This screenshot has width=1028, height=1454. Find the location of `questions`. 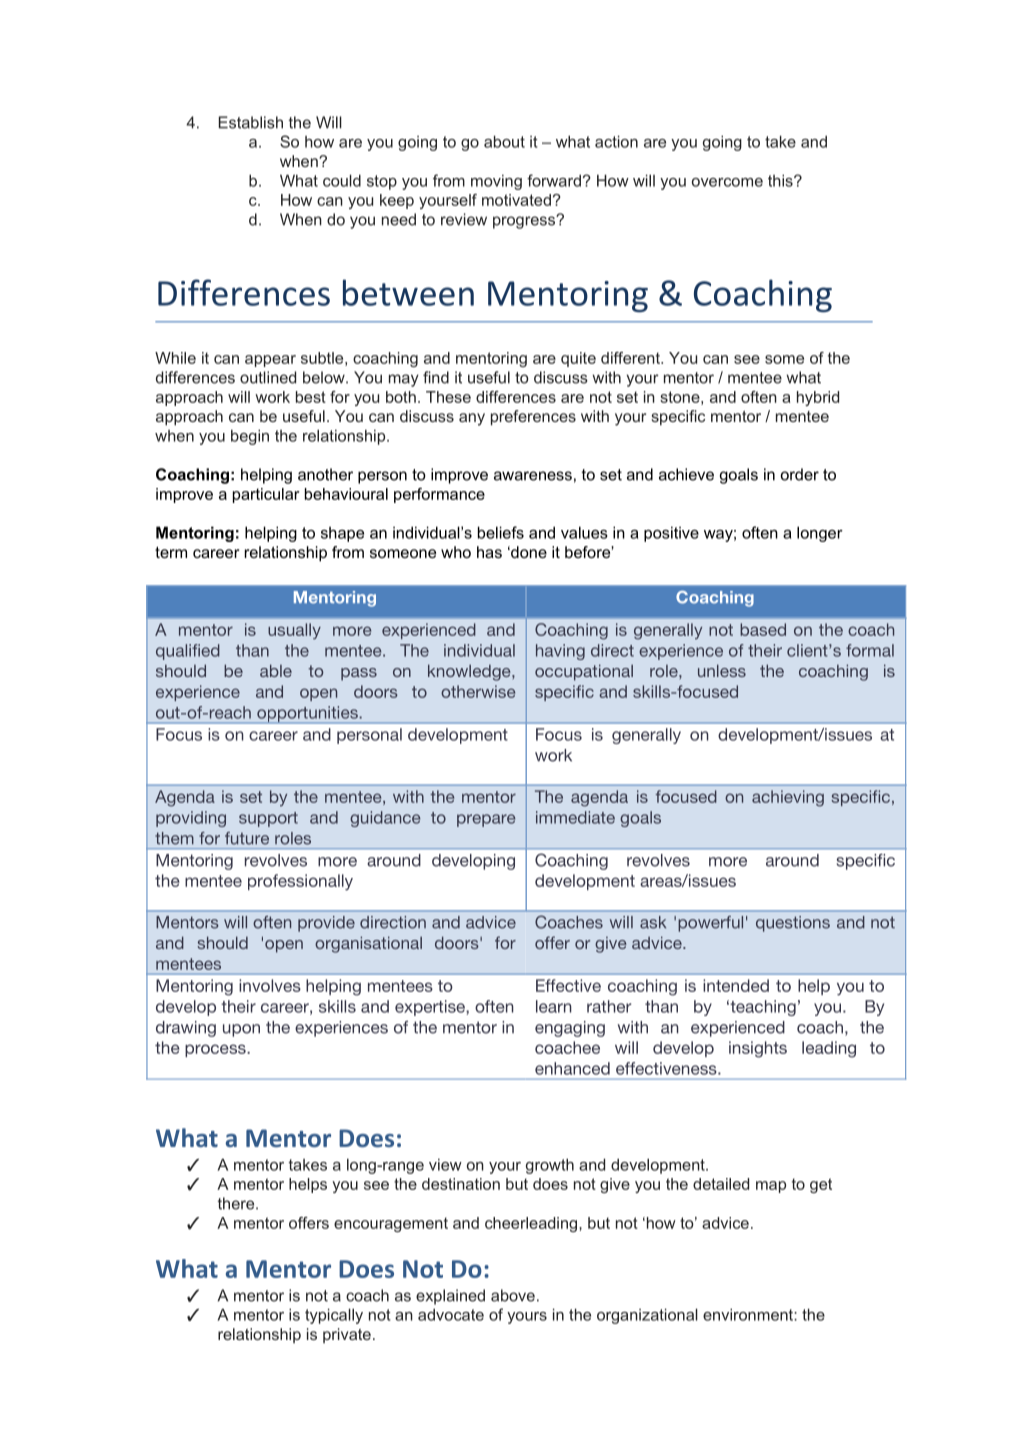

questions is located at coordinates (793, 924).
